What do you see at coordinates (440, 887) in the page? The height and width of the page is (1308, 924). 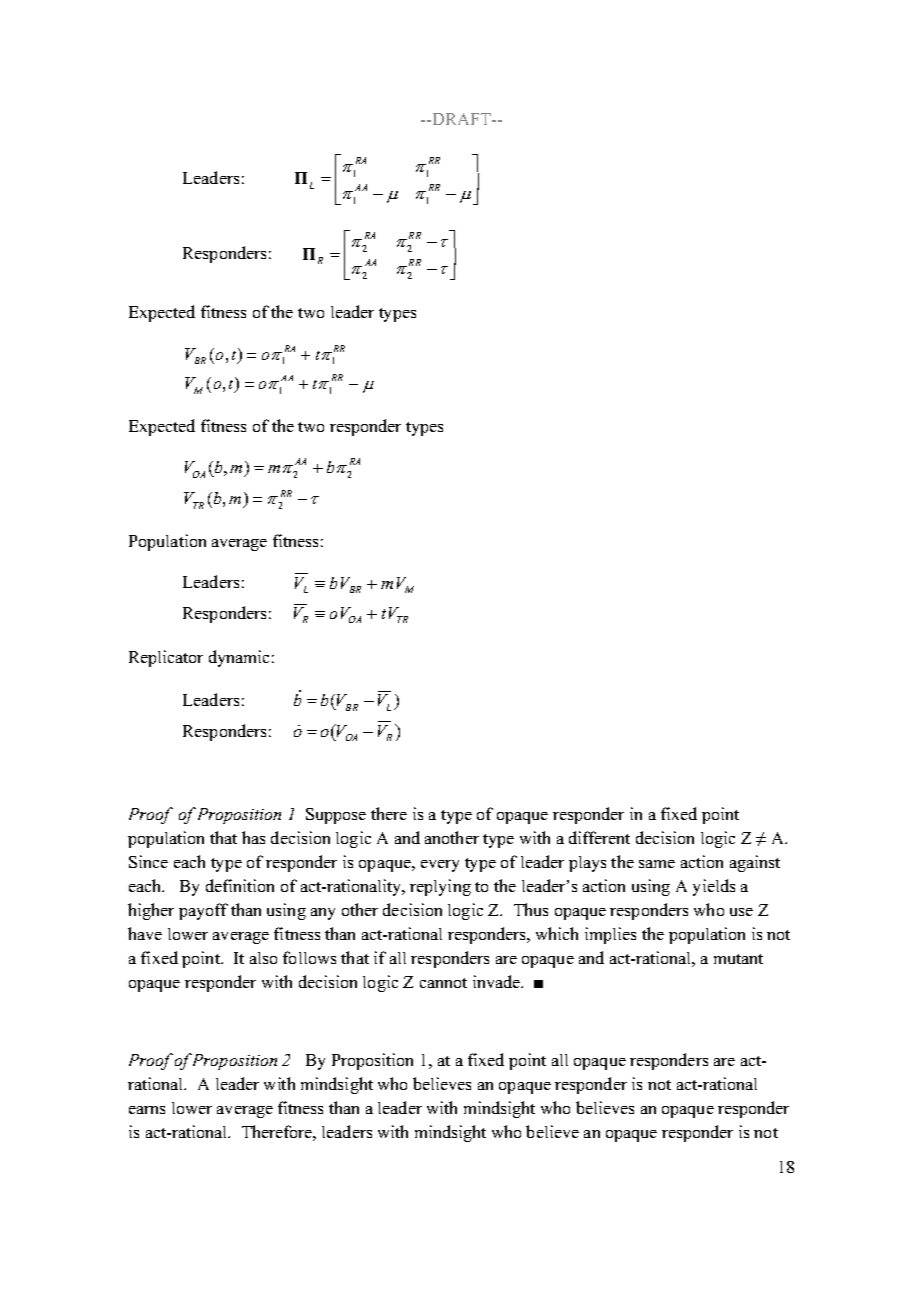 I see `replying` at bounding box center [440, 887].
